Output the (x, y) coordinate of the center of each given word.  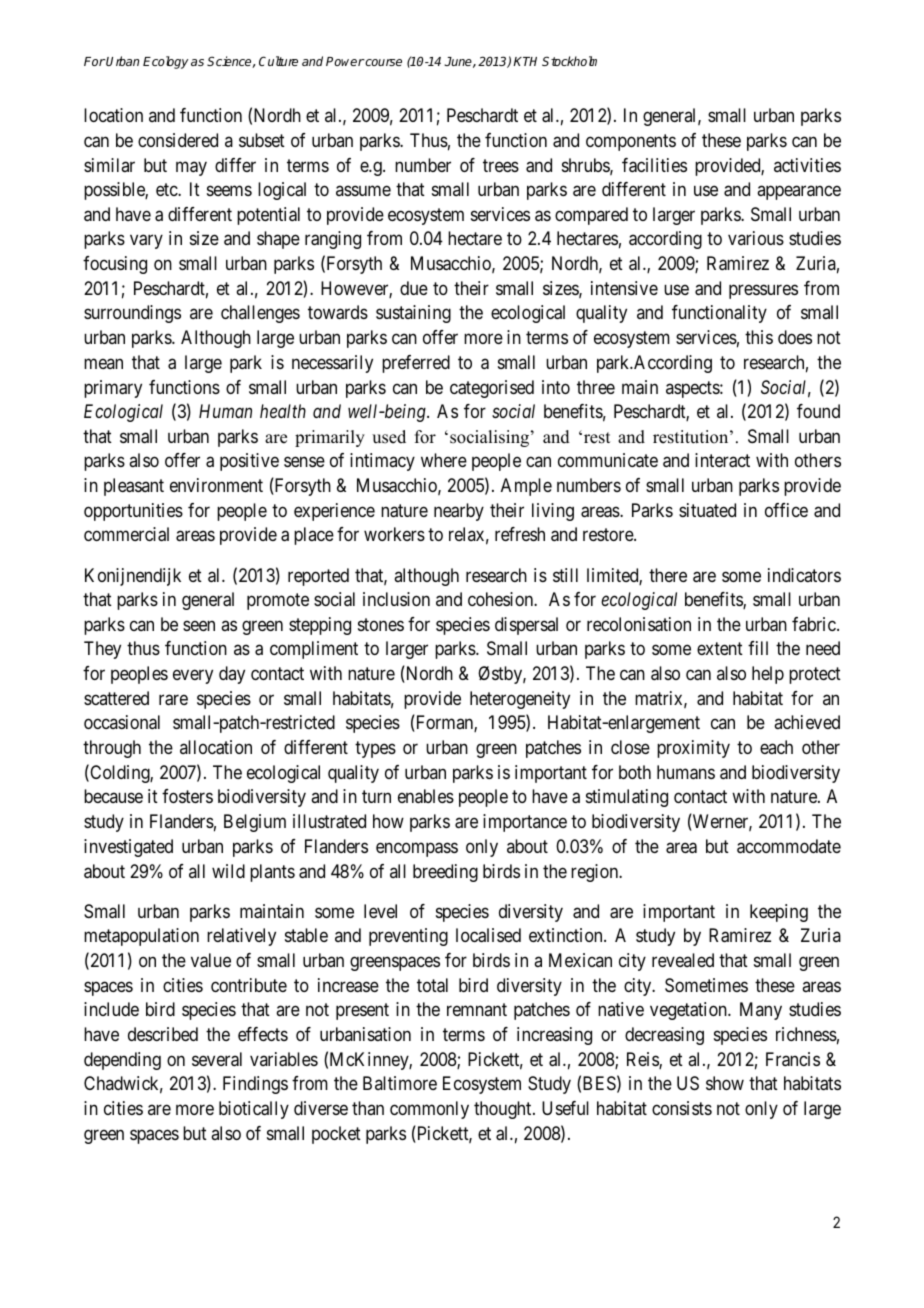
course (383, 62)
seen (199, 625)
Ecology (165, 62)
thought (504, 1110)
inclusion (396, 599)
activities (807, 165)
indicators (804, 575)
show (725, 1083)
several (217, 1059)
